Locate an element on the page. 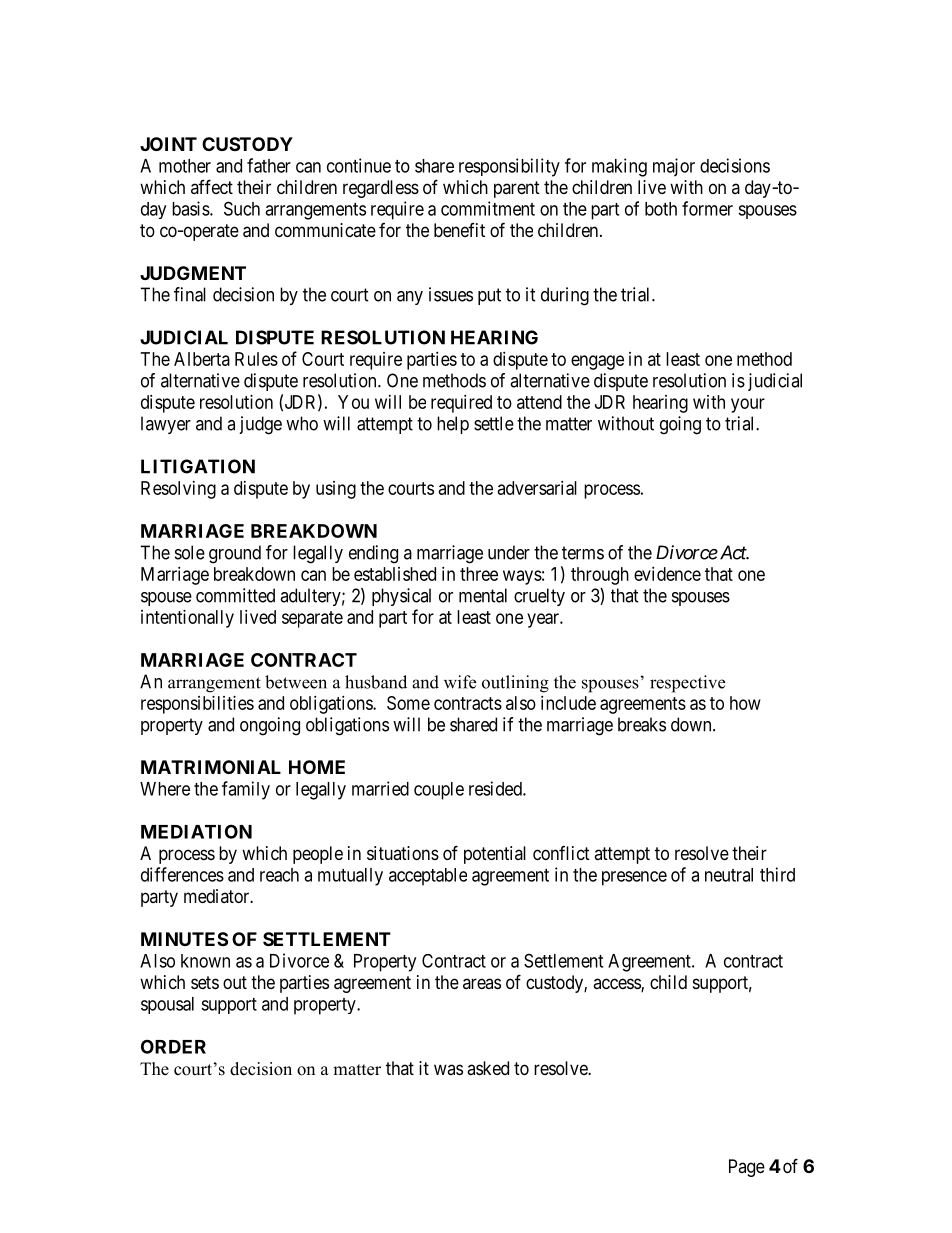  neutral is located at coordinates (729, 875).
